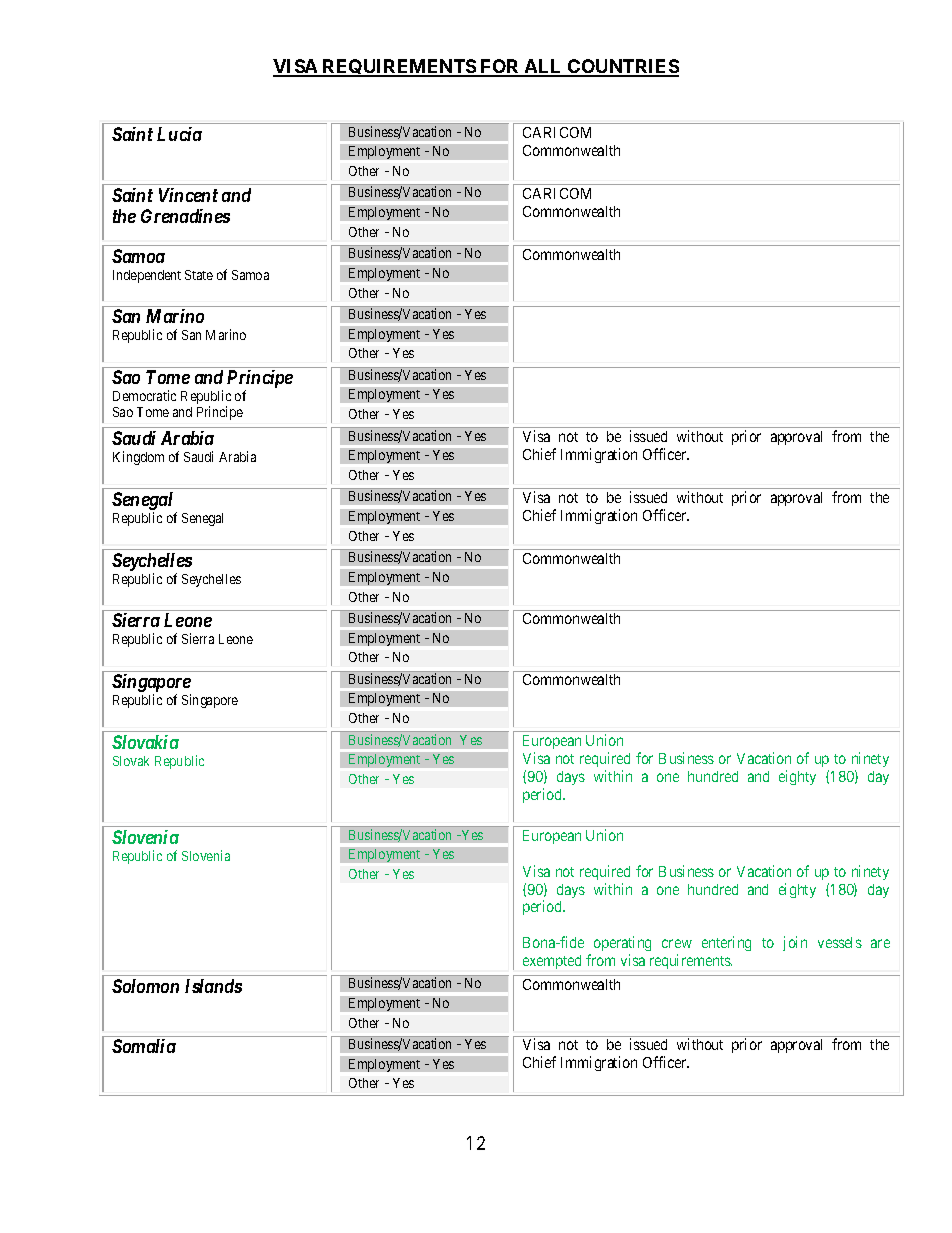  What do you see at coordinates (622, 945) in the screenshot?
I see `operating` at bounding box center [622, 945].
